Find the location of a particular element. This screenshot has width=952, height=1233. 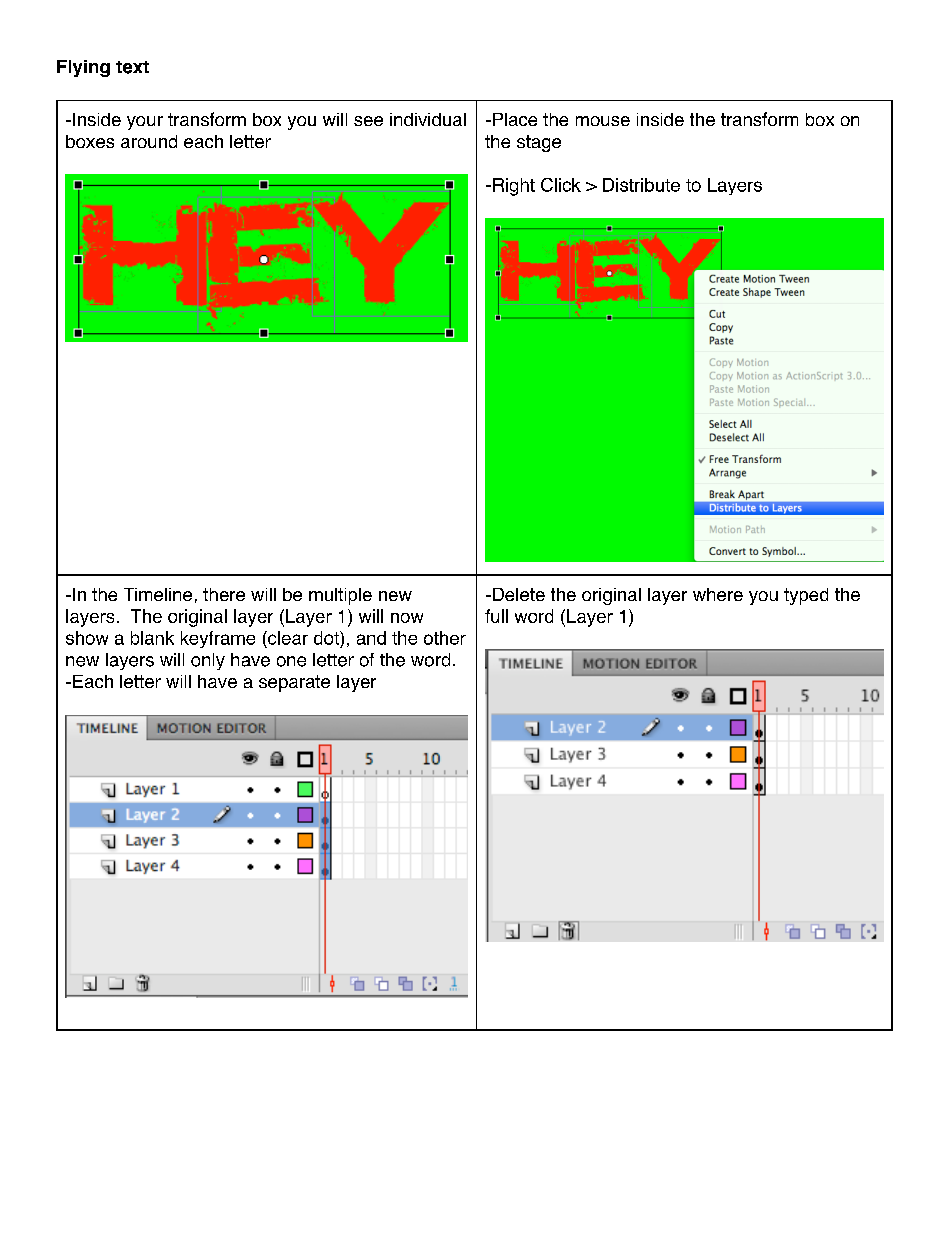

Timeline is located at coordinates (158, 594).
